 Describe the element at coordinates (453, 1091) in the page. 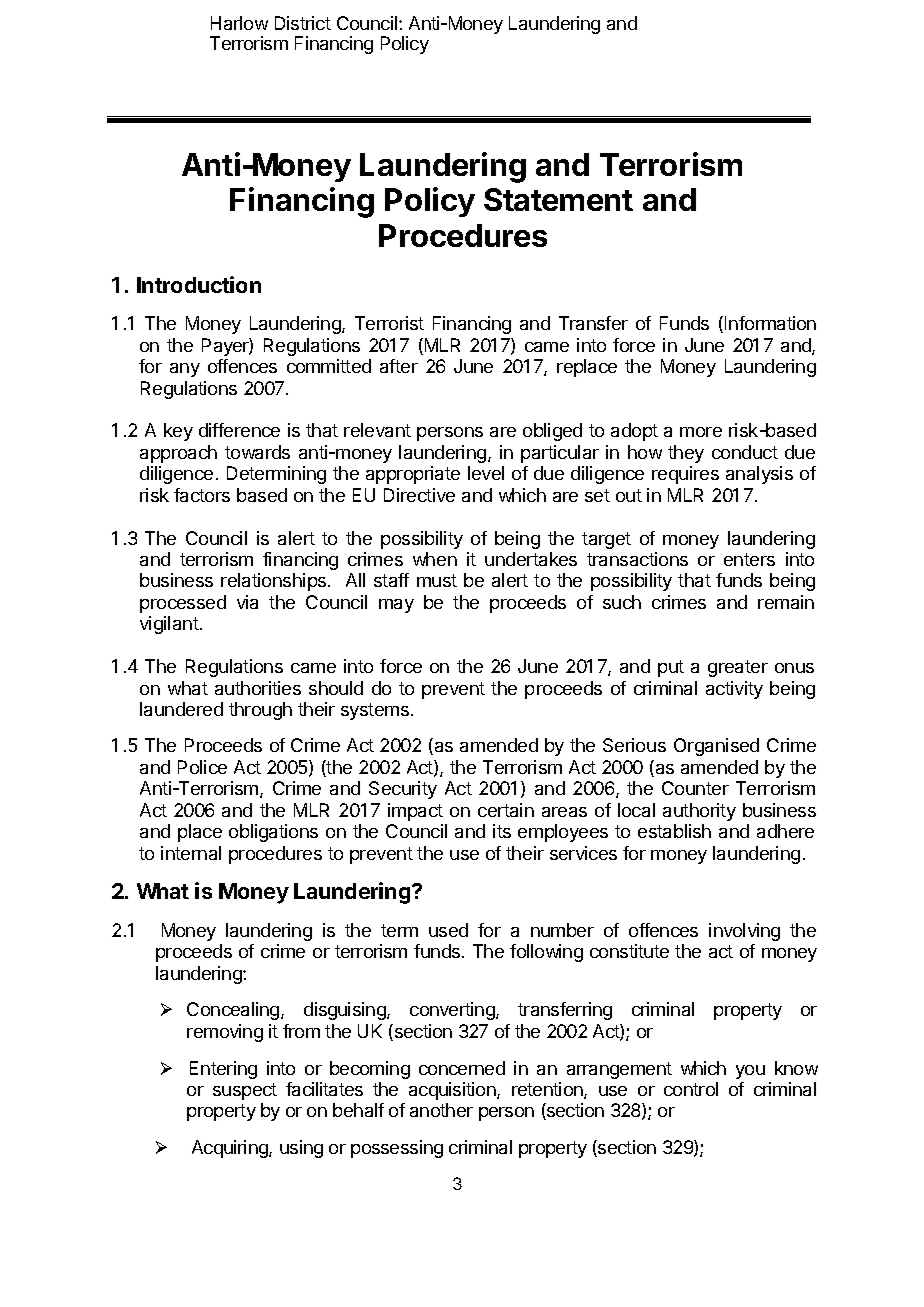

I see `acquisition` at that location.
